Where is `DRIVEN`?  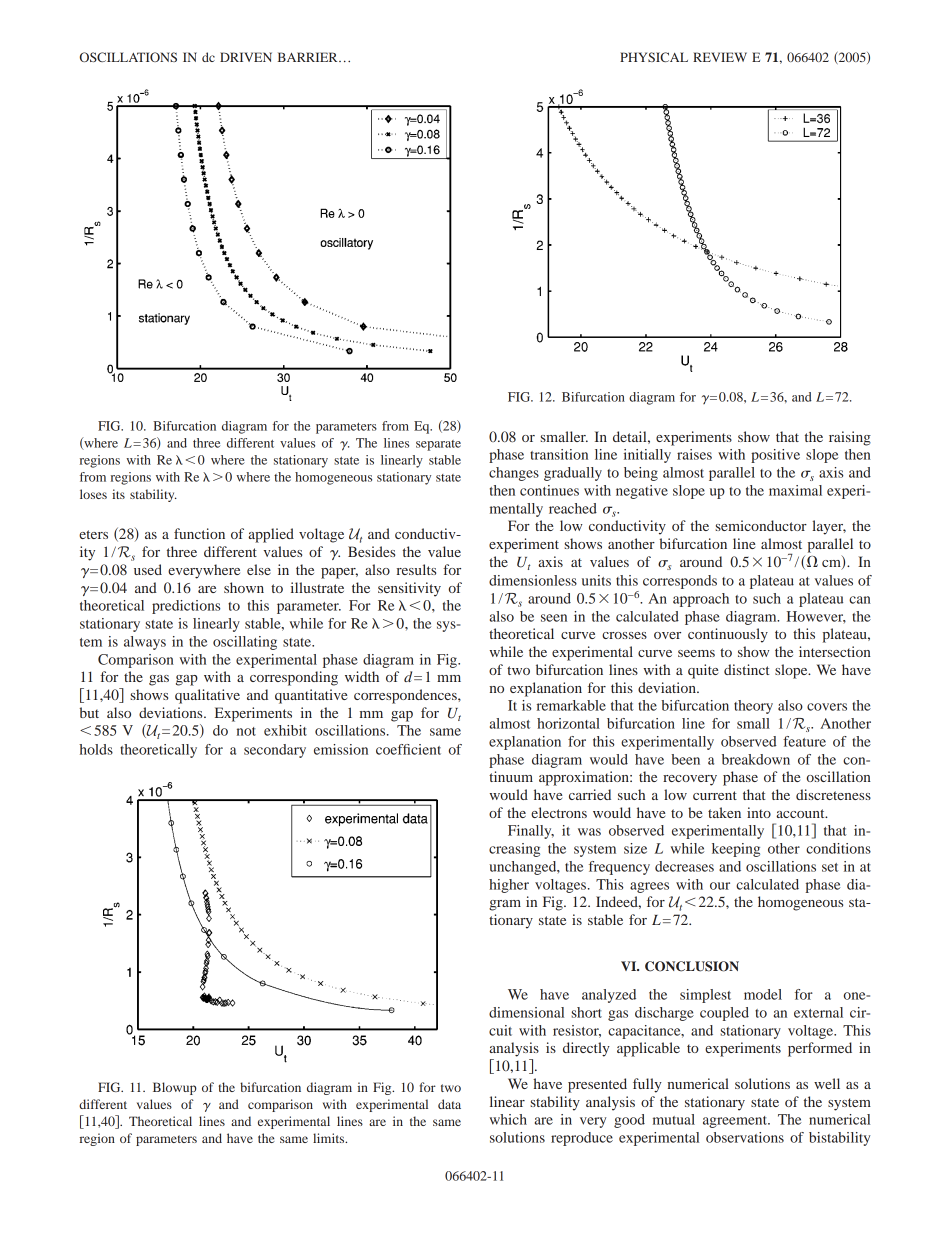
DRIVEN is located at coordinates (246, 57).
